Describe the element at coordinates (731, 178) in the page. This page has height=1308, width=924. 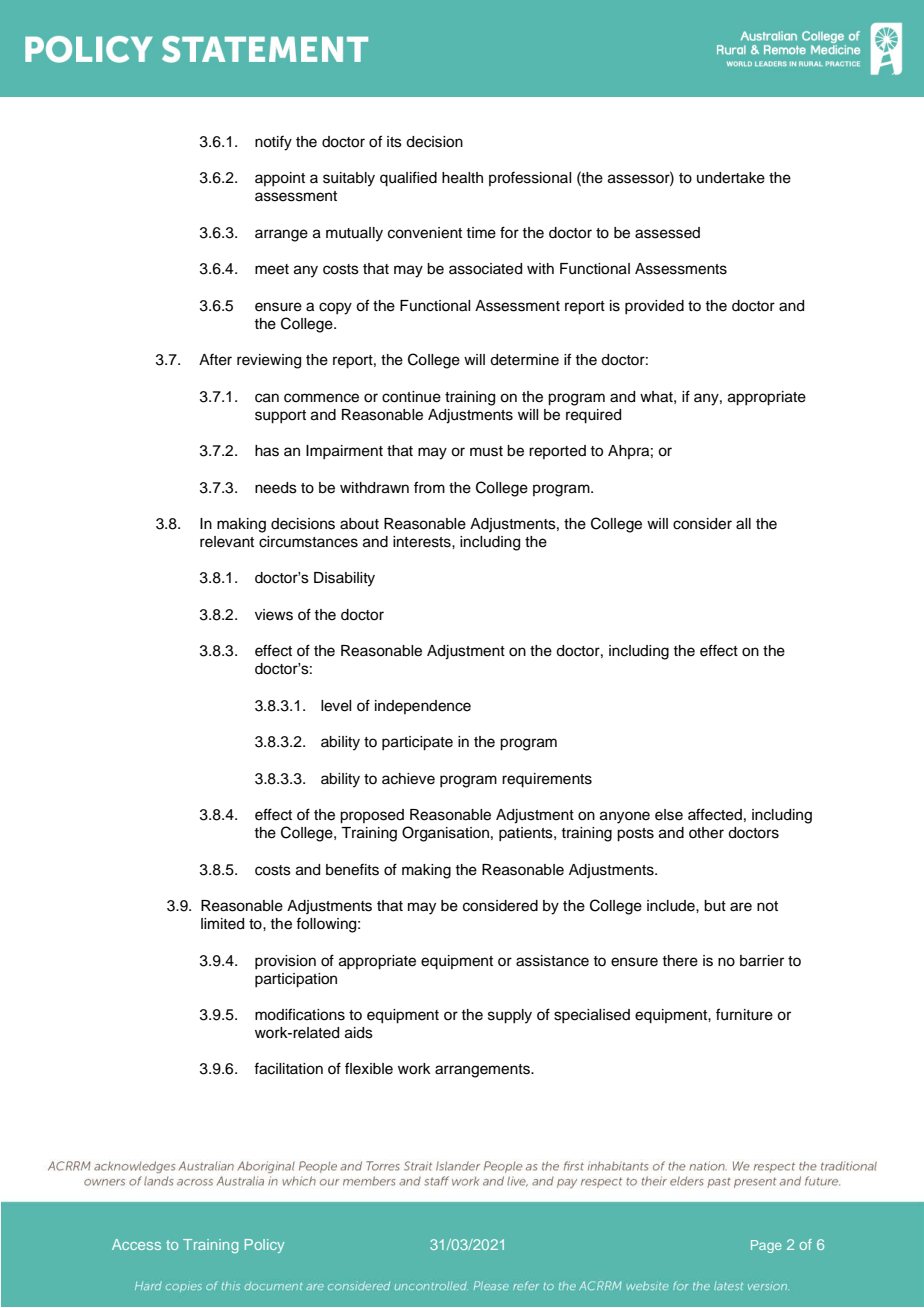
I see `undertake` at that location.
